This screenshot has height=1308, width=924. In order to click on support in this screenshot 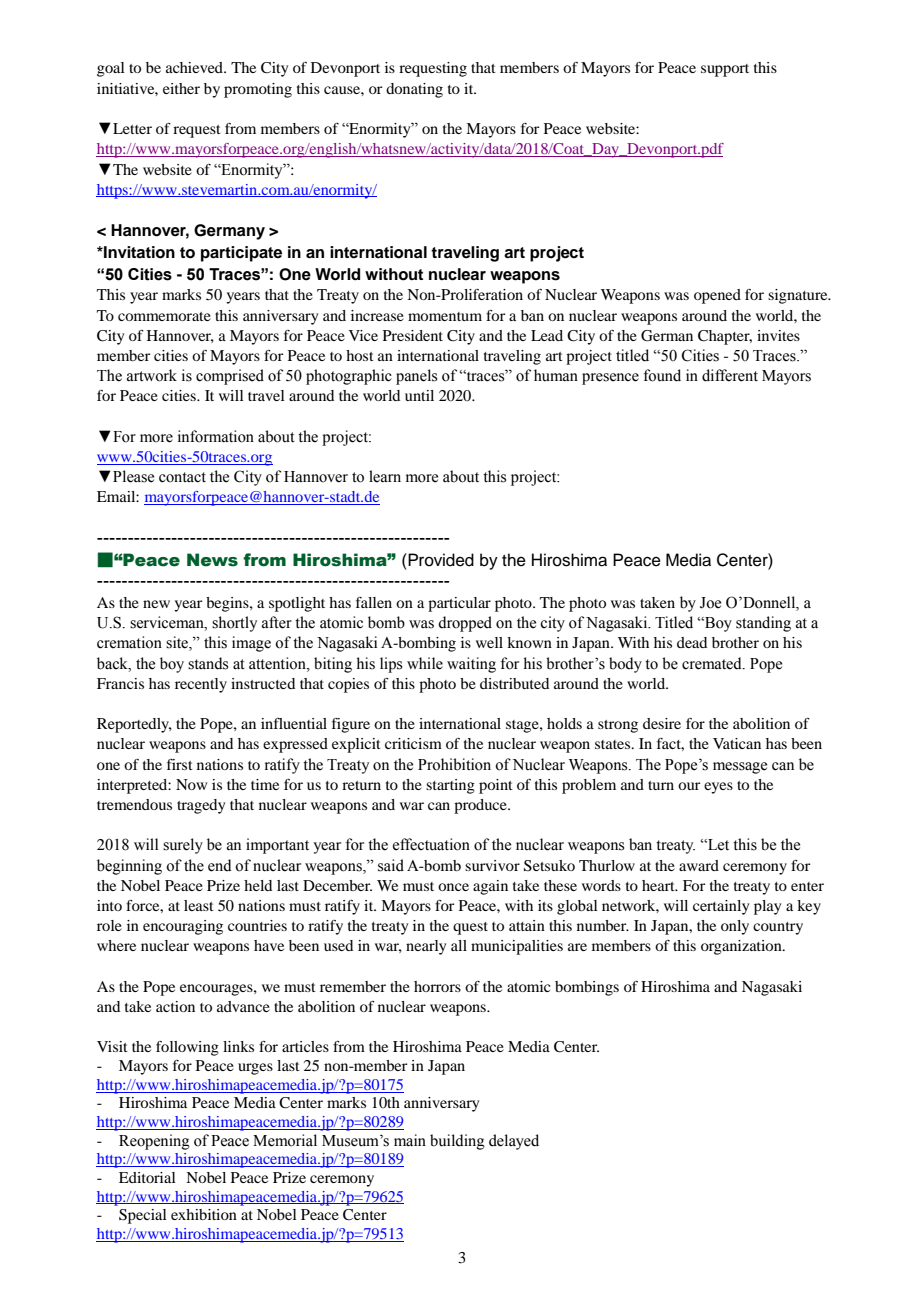, I will do `click(725, 70)`.
